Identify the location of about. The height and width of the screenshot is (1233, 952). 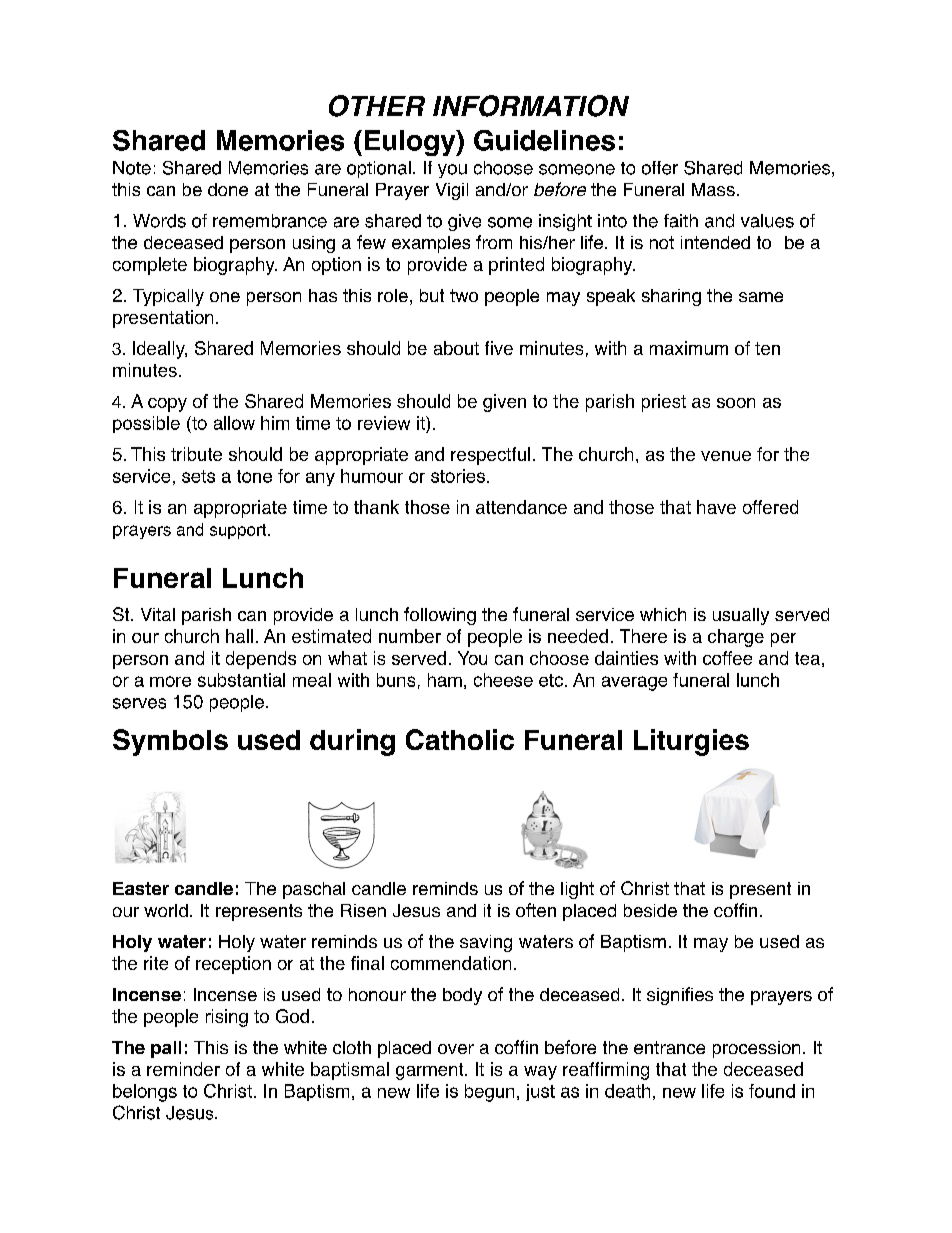
(456, 348).
